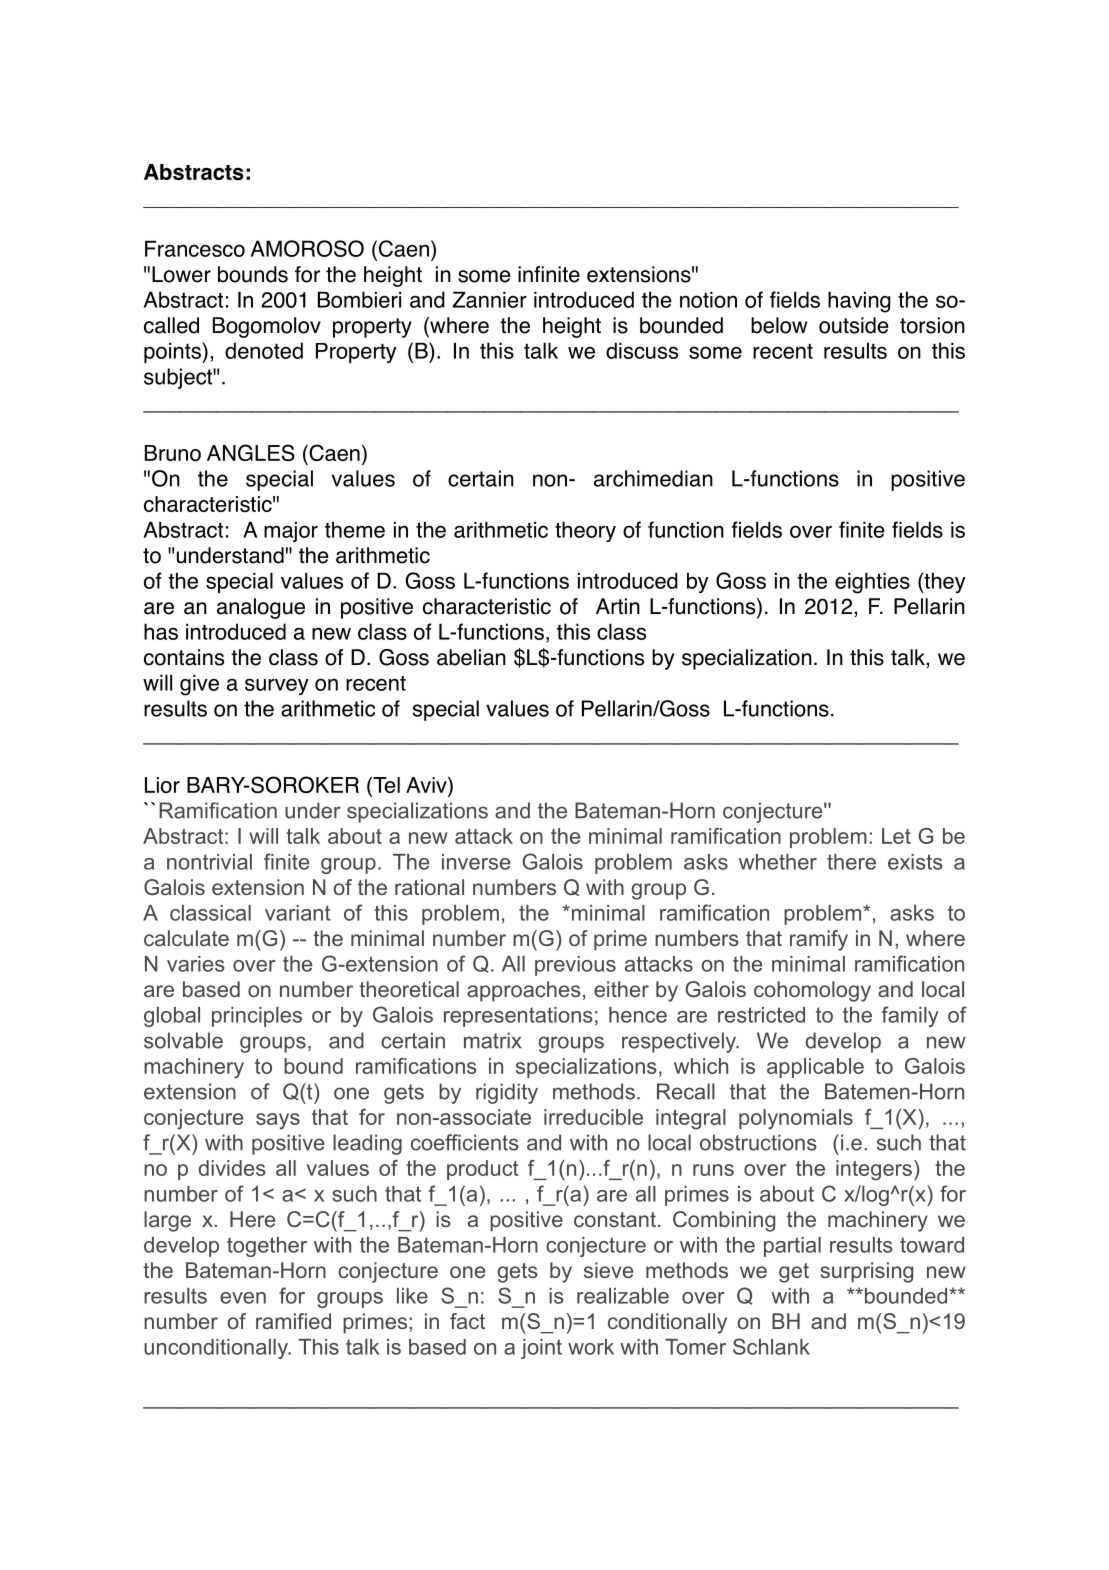 The height and width of the document is (1570, 1109). I want to click on eighties, so click(872, 583).
